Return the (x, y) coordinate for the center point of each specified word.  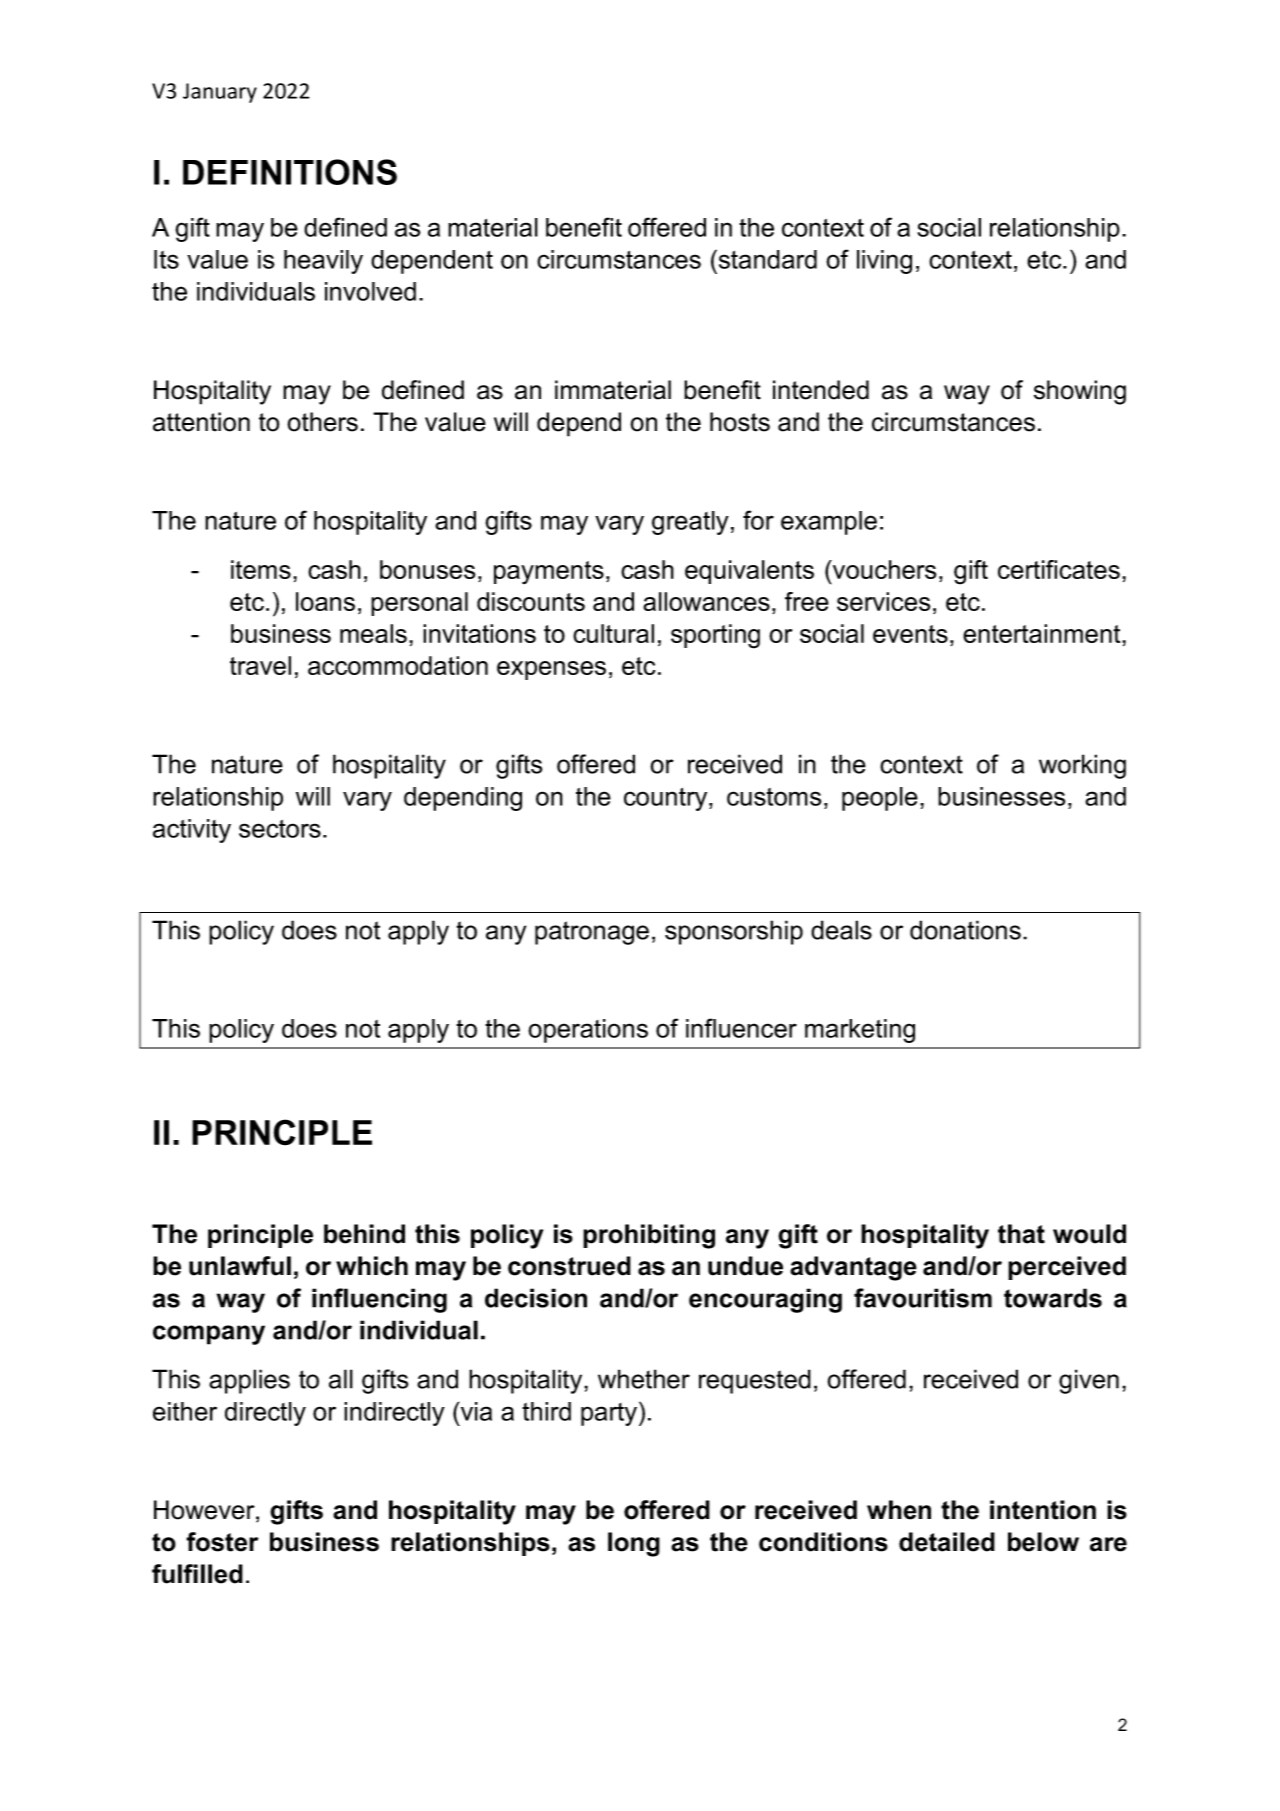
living (884, 262)
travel (260, 665)
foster (222, 1542)
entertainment (1043, 633)
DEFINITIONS (290, 172)
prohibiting (649, 1236)
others (322, 422)
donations (965, 930)
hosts (740, 422)
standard (766, 259)
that (1021, 1234)
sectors (280, 829)
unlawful (240, 1266)
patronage (592, 933)
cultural (613, 633)
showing (1080, 392)
